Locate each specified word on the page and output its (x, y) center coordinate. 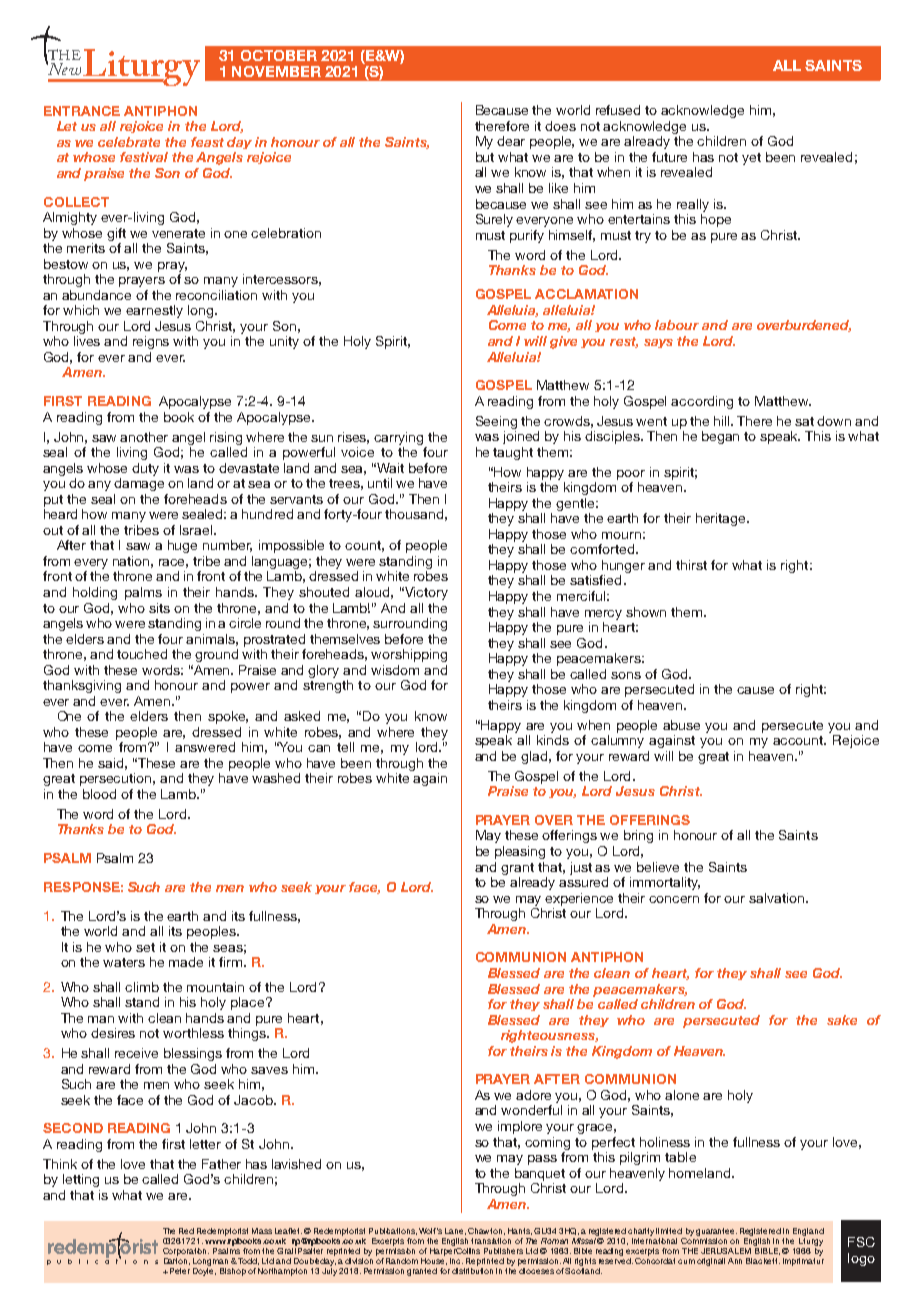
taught (513, 453)
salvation (778, 898)
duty (145, 469)
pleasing (520, 852)
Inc (456, 1261)
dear (511, 141)
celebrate (129, 142)
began (720, 437)
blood (99, 794)
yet (751, 159)
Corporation (186, 1252)
